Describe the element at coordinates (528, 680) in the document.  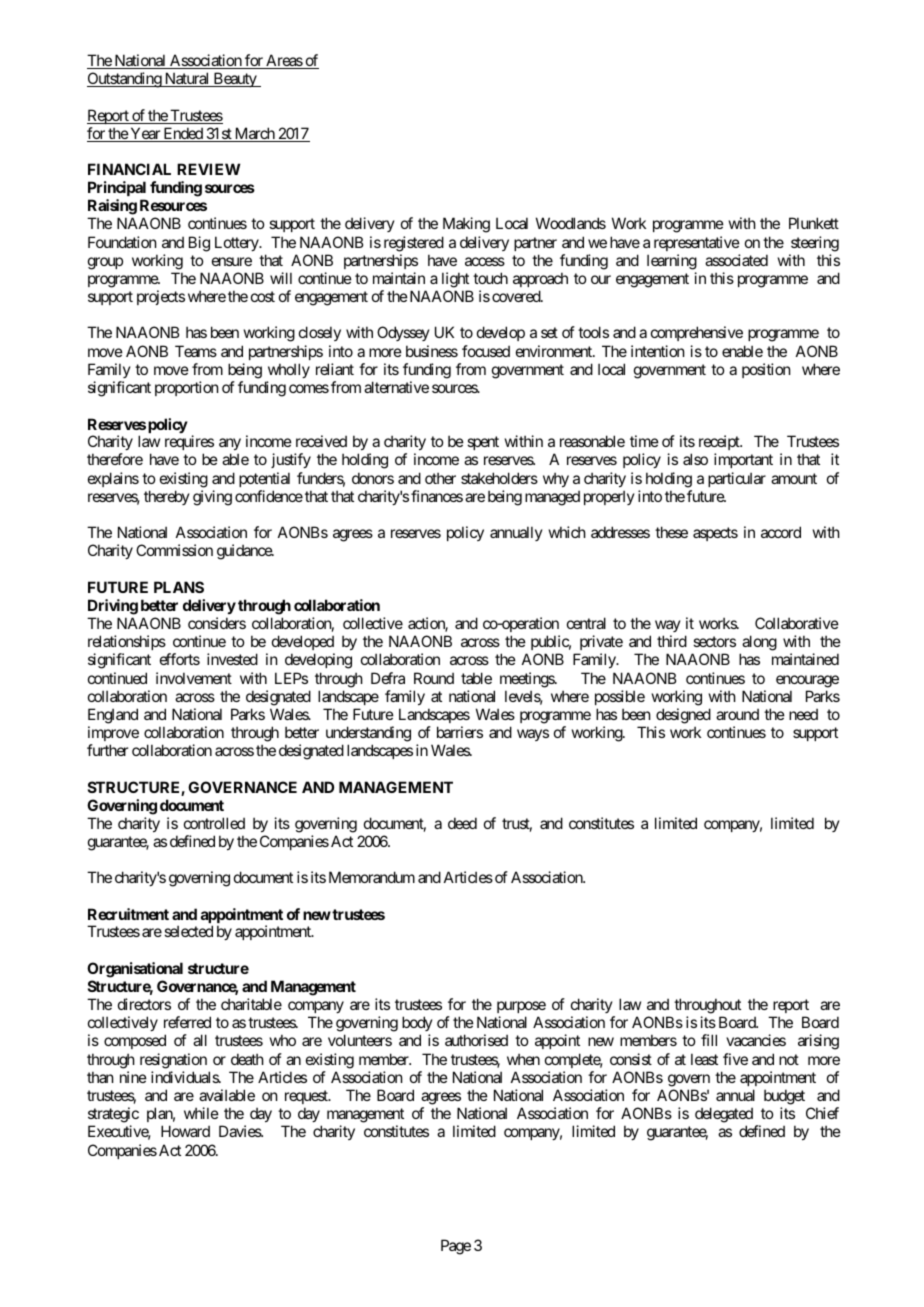
I see `meetings` at that location.
